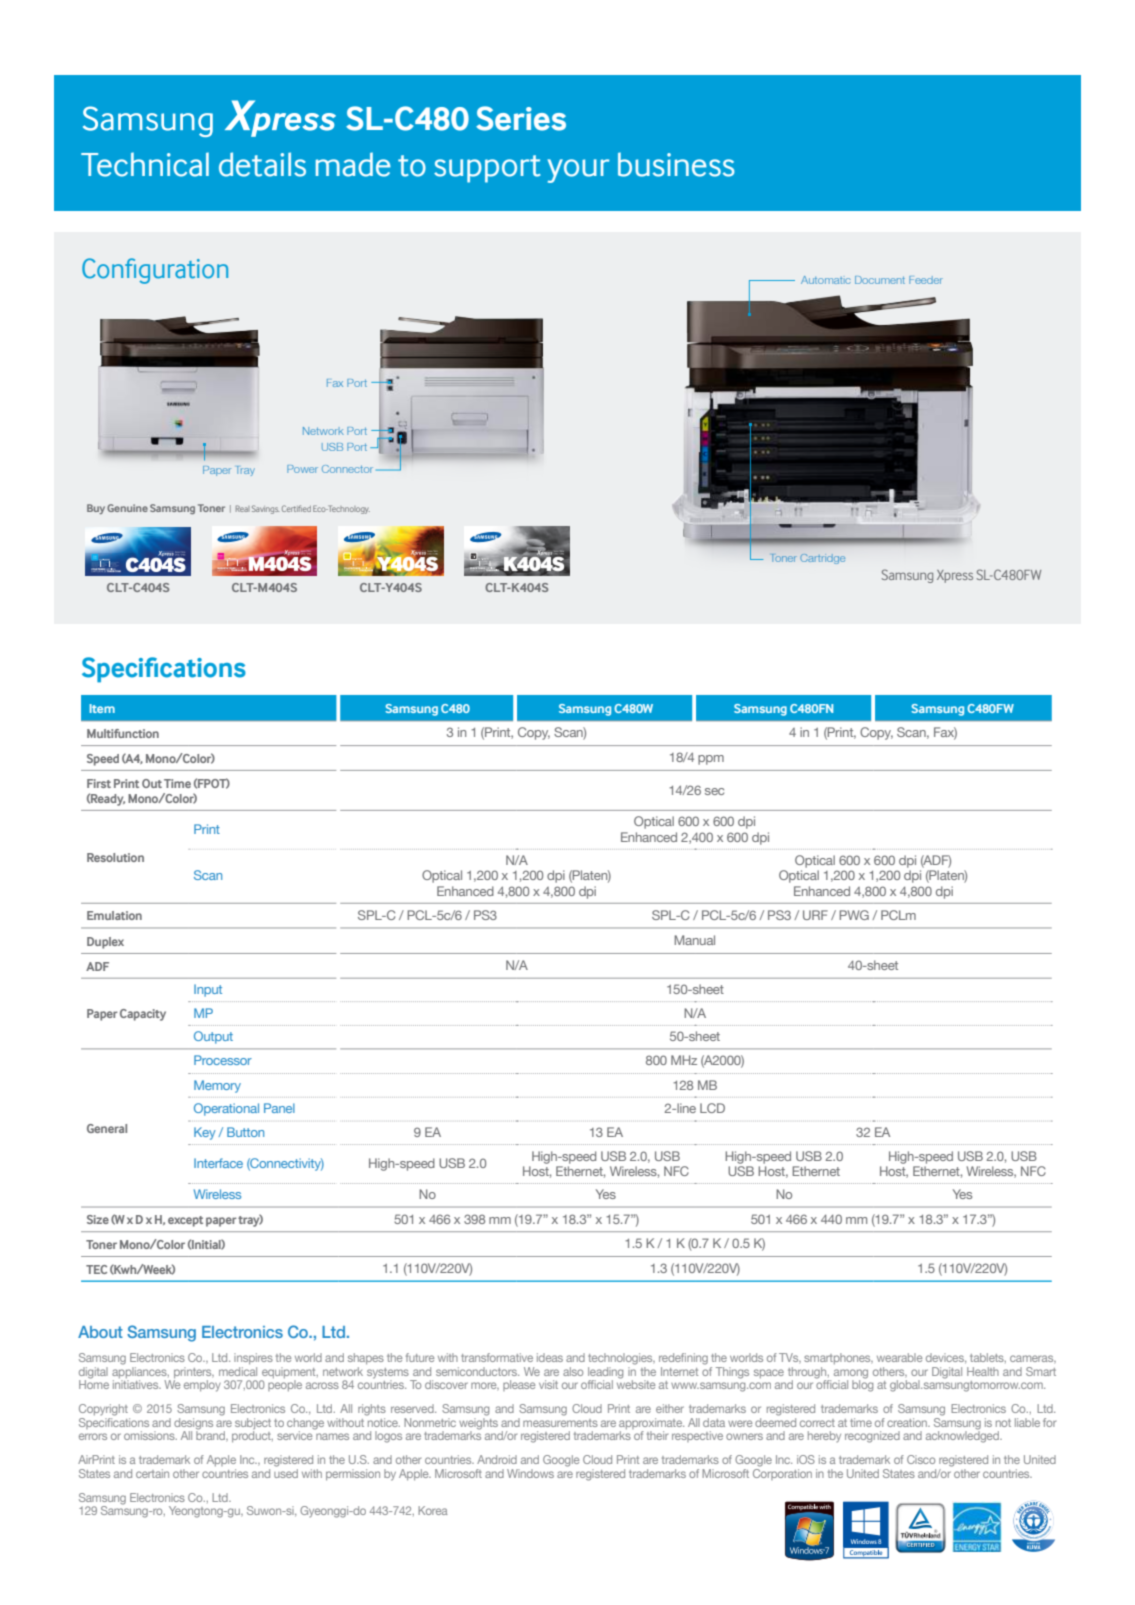 The height and width of the page is (1605, 1135). Describe the element at coordinates (578, 171) in the page. I see `your` at that location.
